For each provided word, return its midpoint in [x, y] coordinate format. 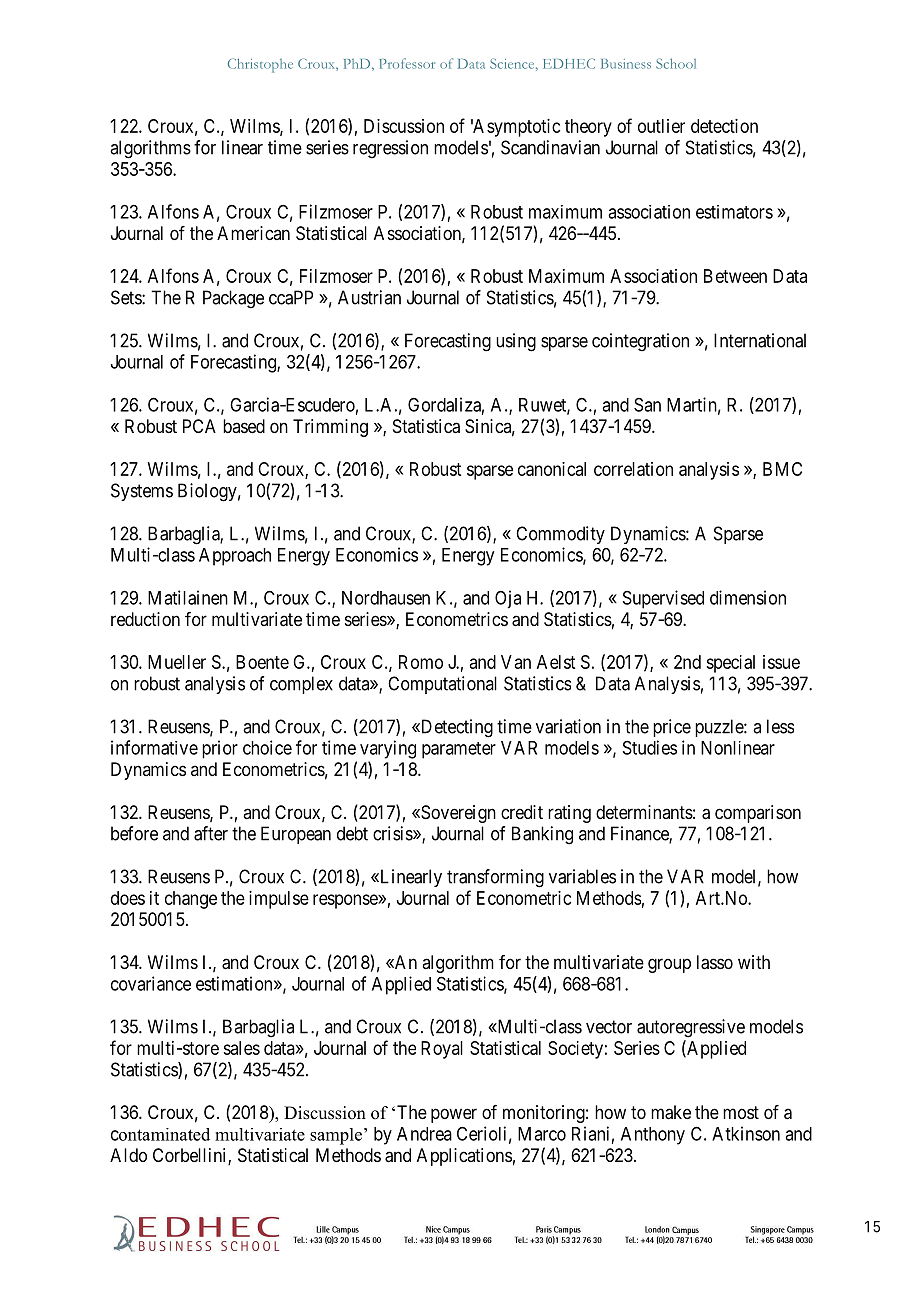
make [671, 1112]
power [454, 1115]
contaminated [160, 1134]
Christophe [260, 65]
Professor [407, 63]
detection [724, 126]
